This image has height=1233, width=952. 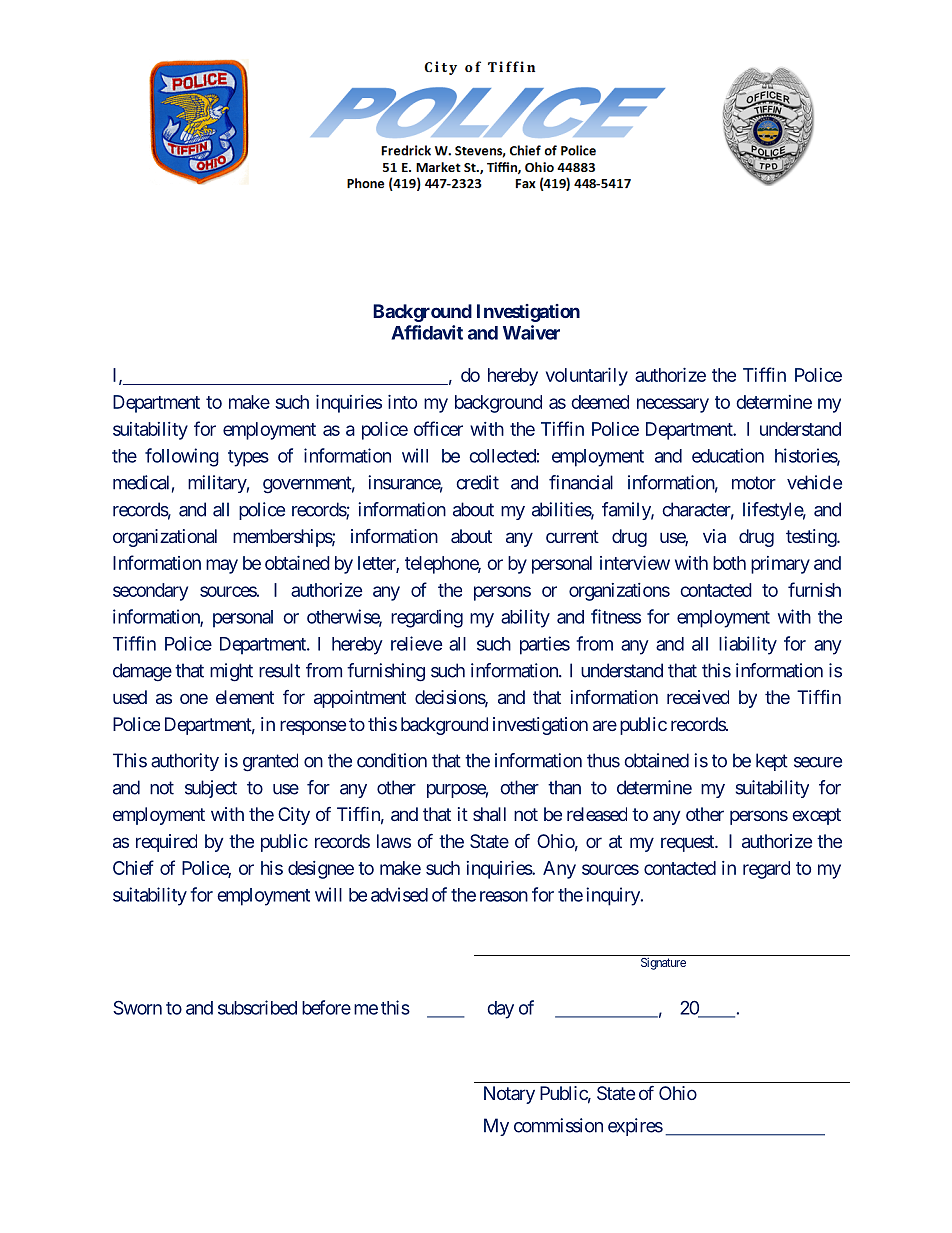 I want to click on required, so click(x=166, y=843).
